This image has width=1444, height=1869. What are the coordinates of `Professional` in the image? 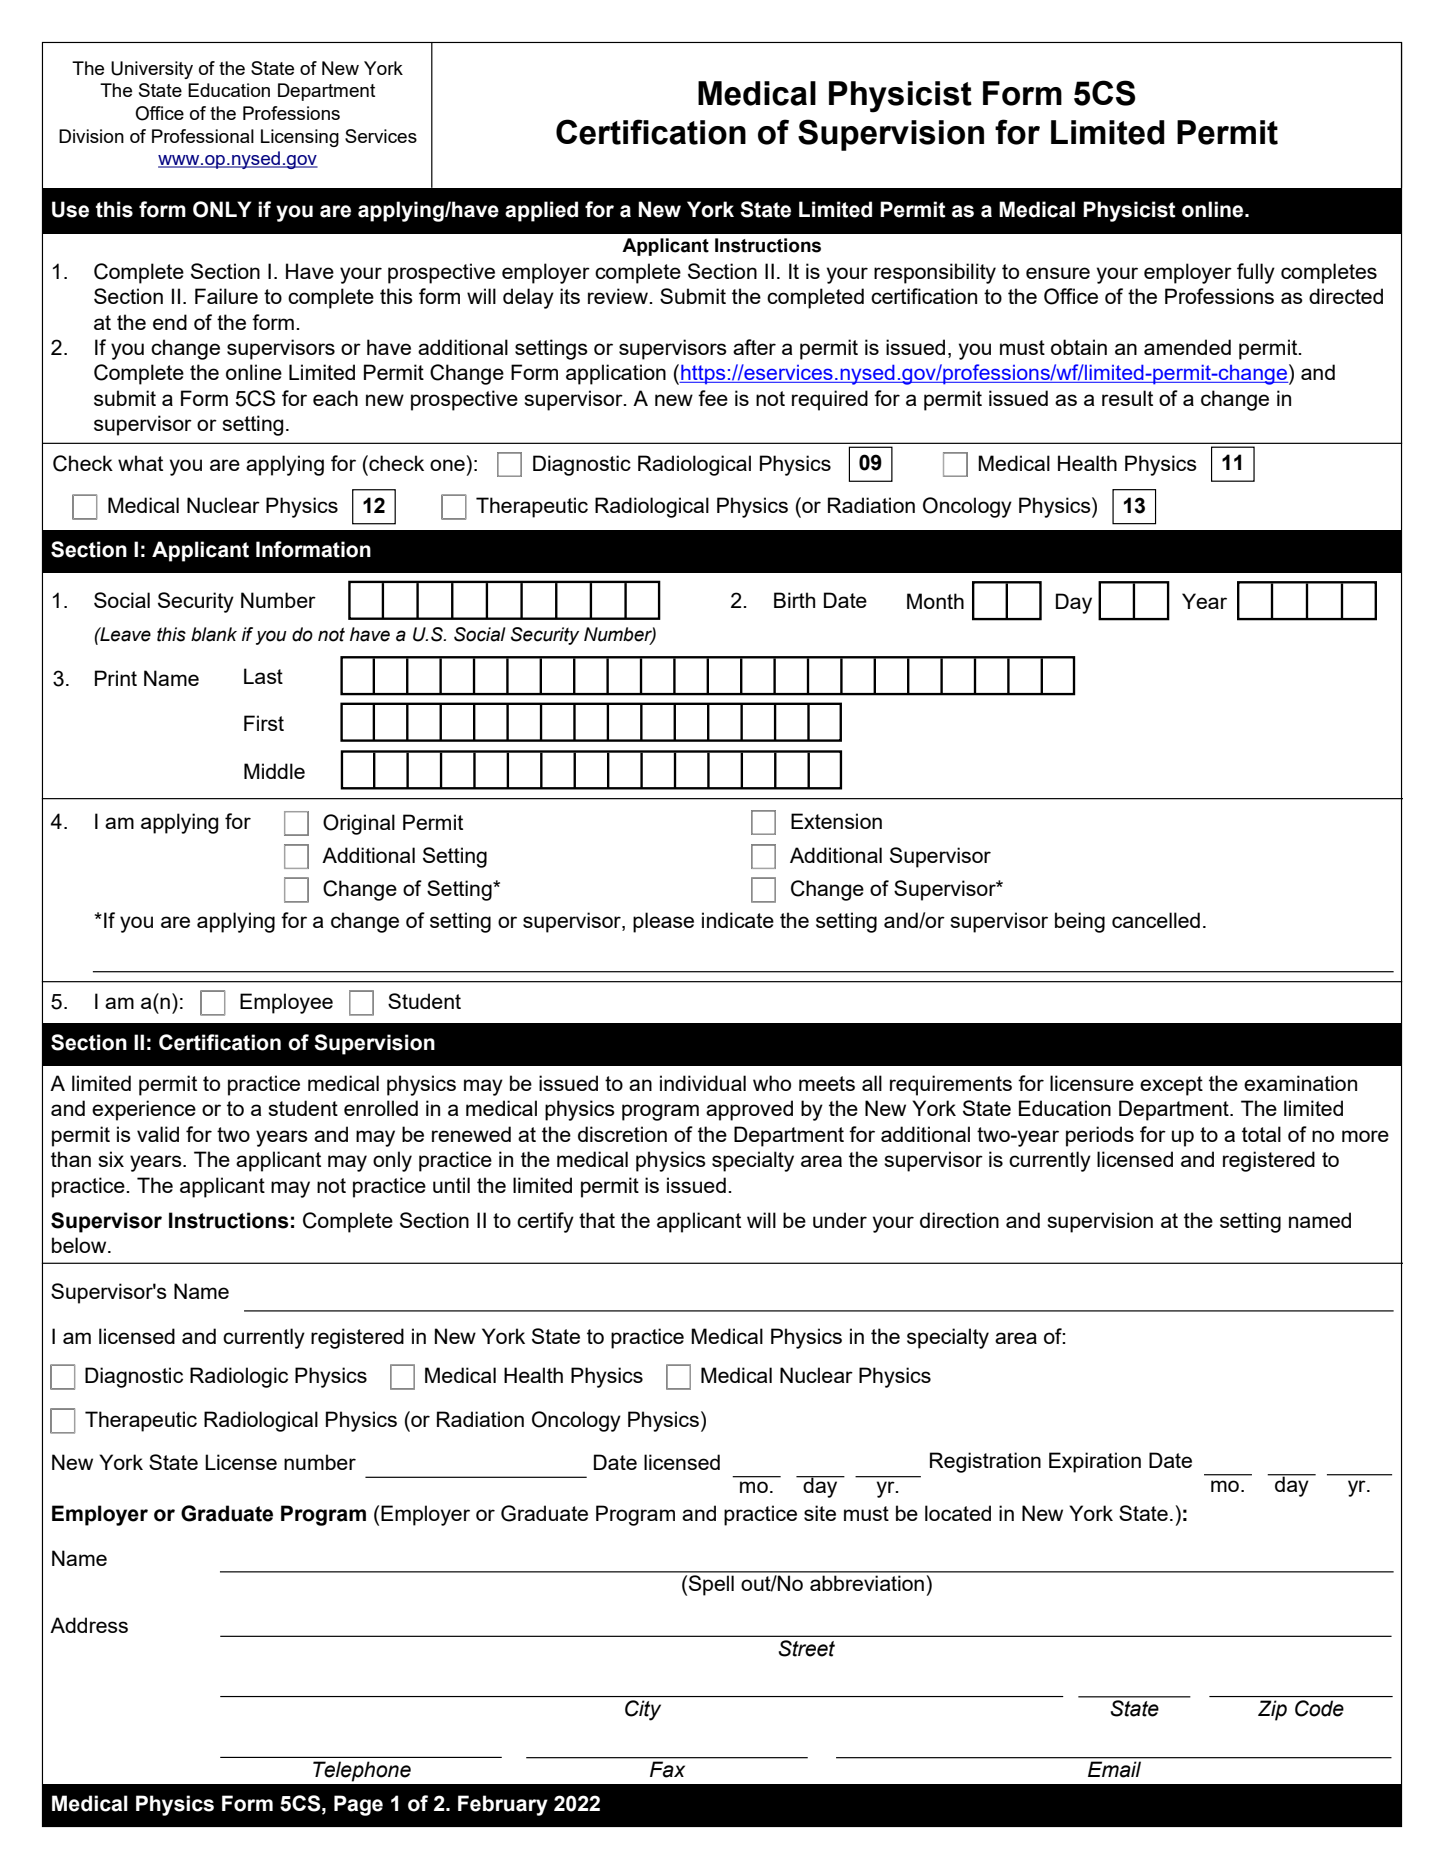 It's located at (203, 136).
